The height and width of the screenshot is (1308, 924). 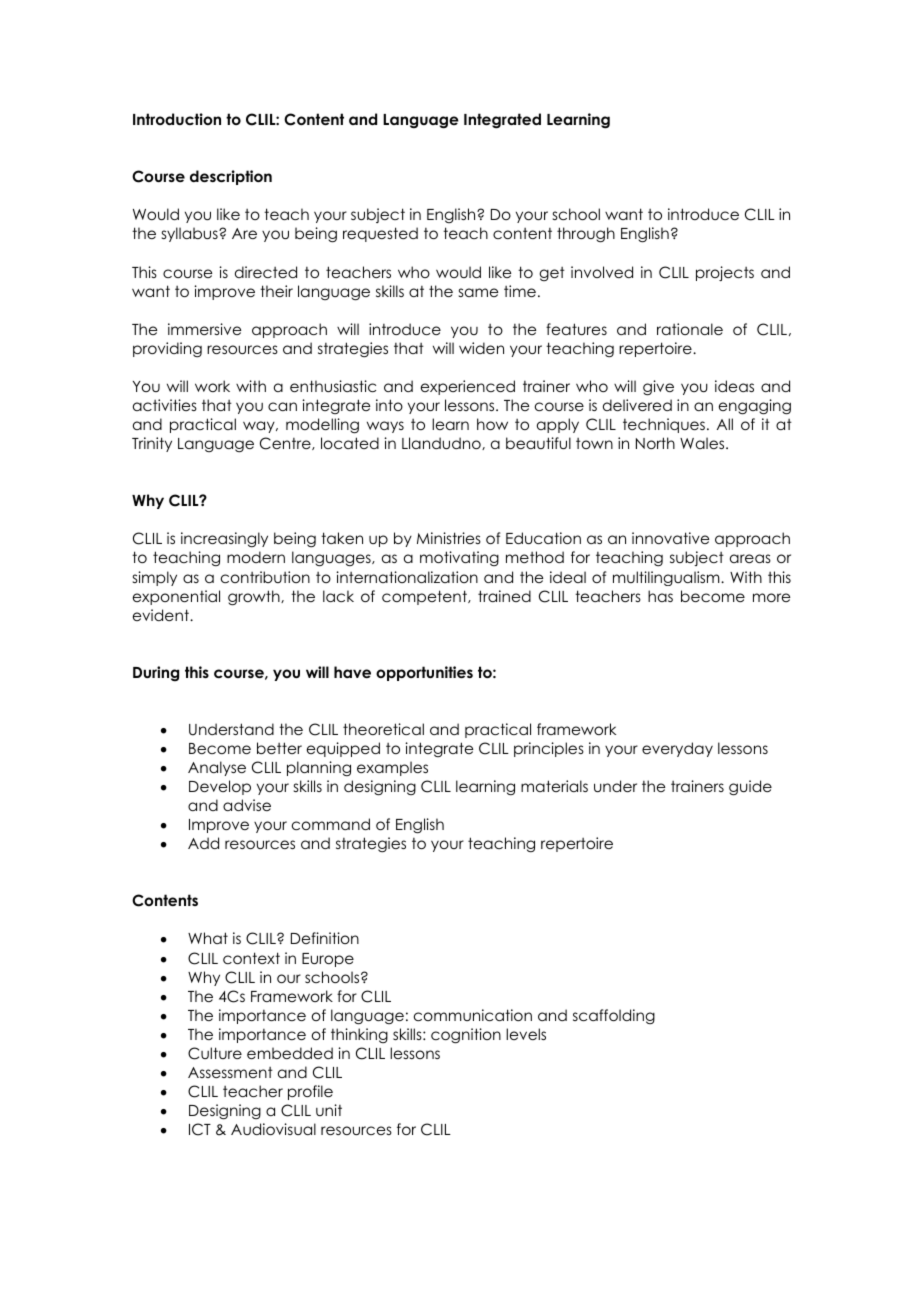 I want to click on requested, so click(x=380, y=234).
